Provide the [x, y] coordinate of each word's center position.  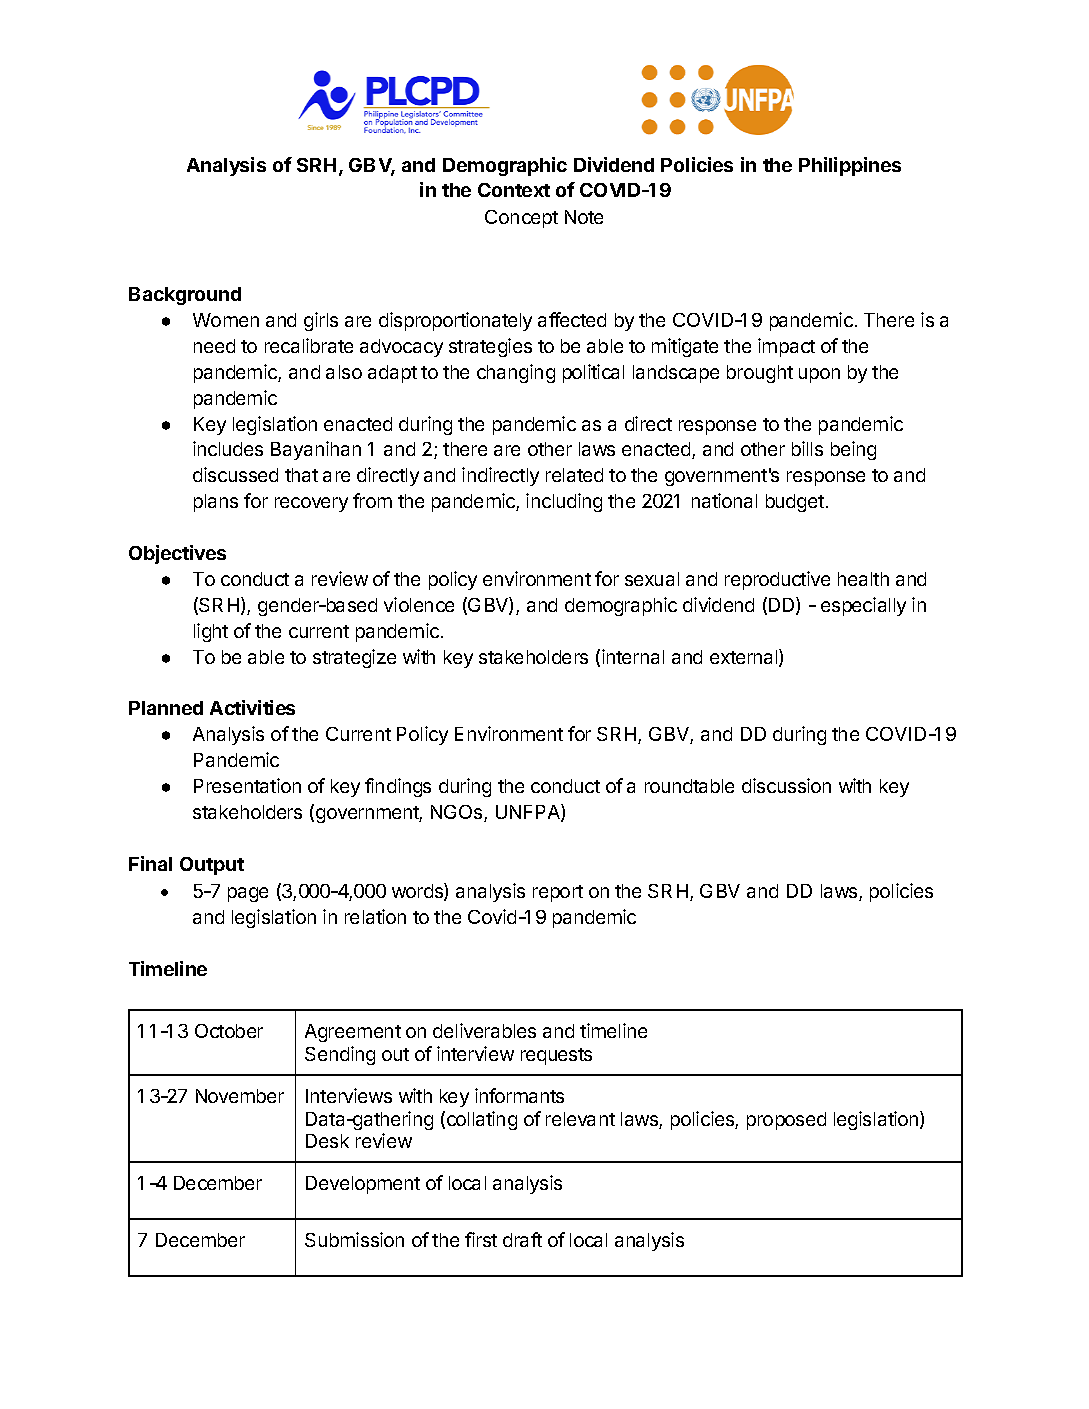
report [558, 893]
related [574, 475]
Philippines [850, 166]
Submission [354, 1239]
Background [185, 296]
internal [633, 656]
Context [514, 190]
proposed [786, 1121]
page [248, 894]
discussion [786, 785]
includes [228, 448]
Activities [252, 707]
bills [807, 448]
